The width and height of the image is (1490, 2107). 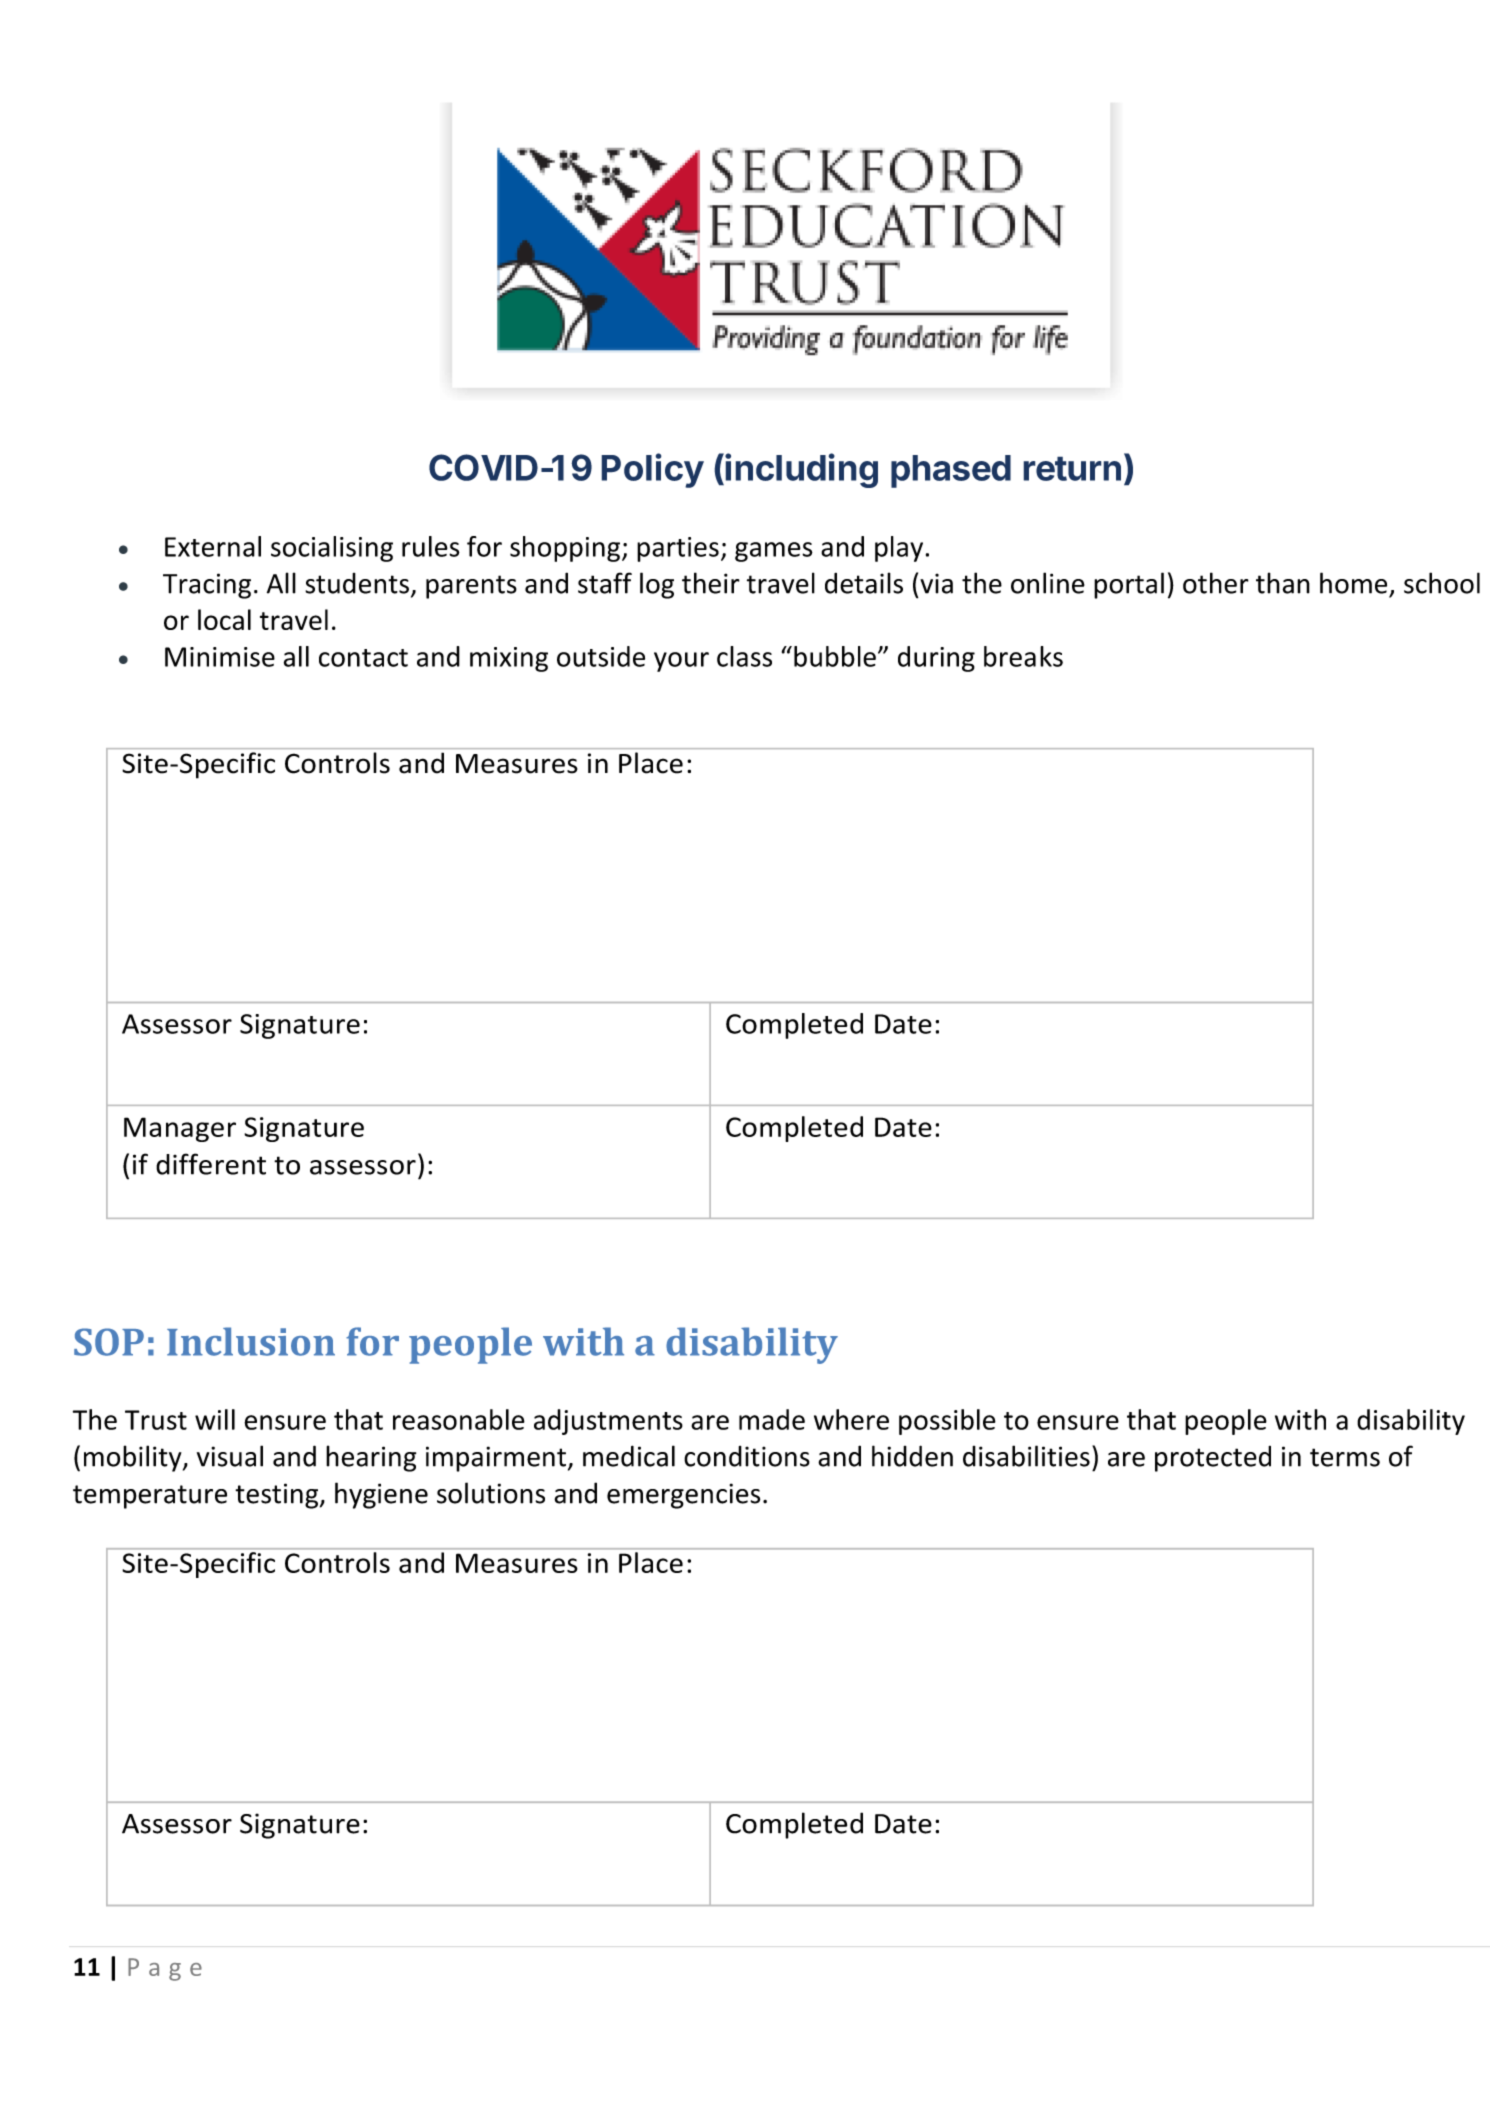 What do you see at coordinates (947, 1422) in the image?
I see `possible` at bounding box center [947, 1422].
